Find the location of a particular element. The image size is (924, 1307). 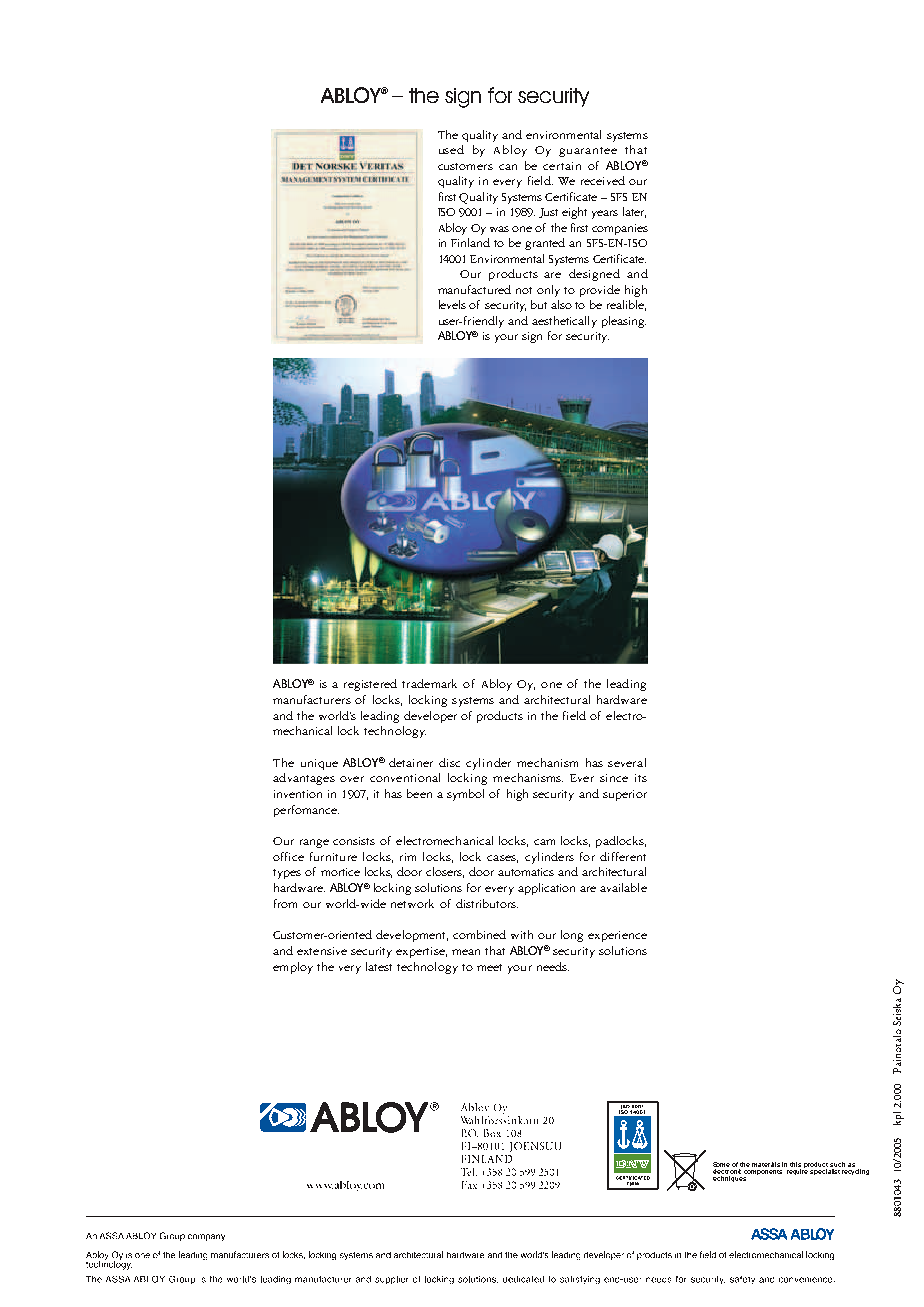

its is located at coordinates (641, 778).
